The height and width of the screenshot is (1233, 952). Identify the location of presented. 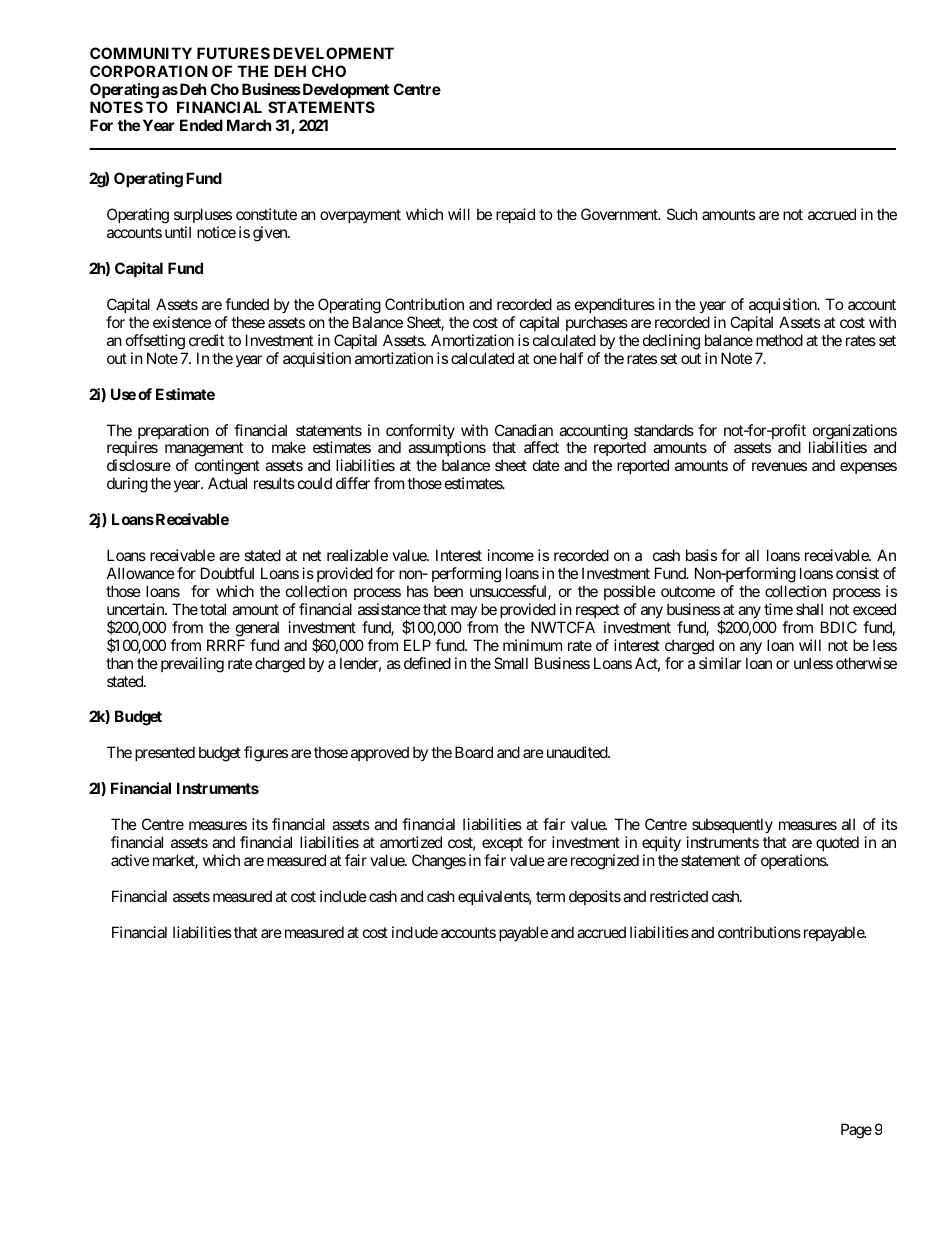
(165, 753).
